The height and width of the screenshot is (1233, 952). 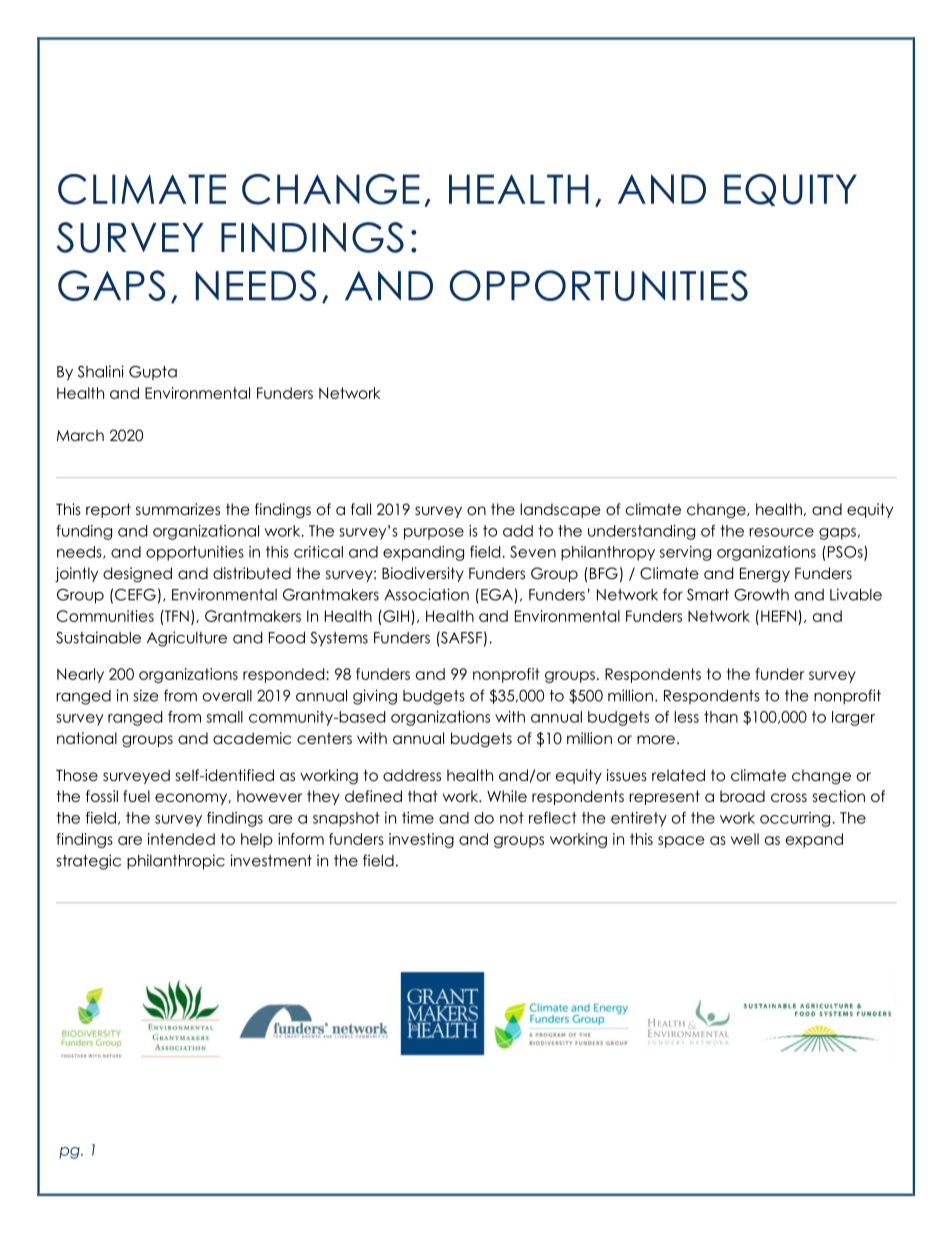 I want to click on Agriculture, so click(x=187, y=639).
